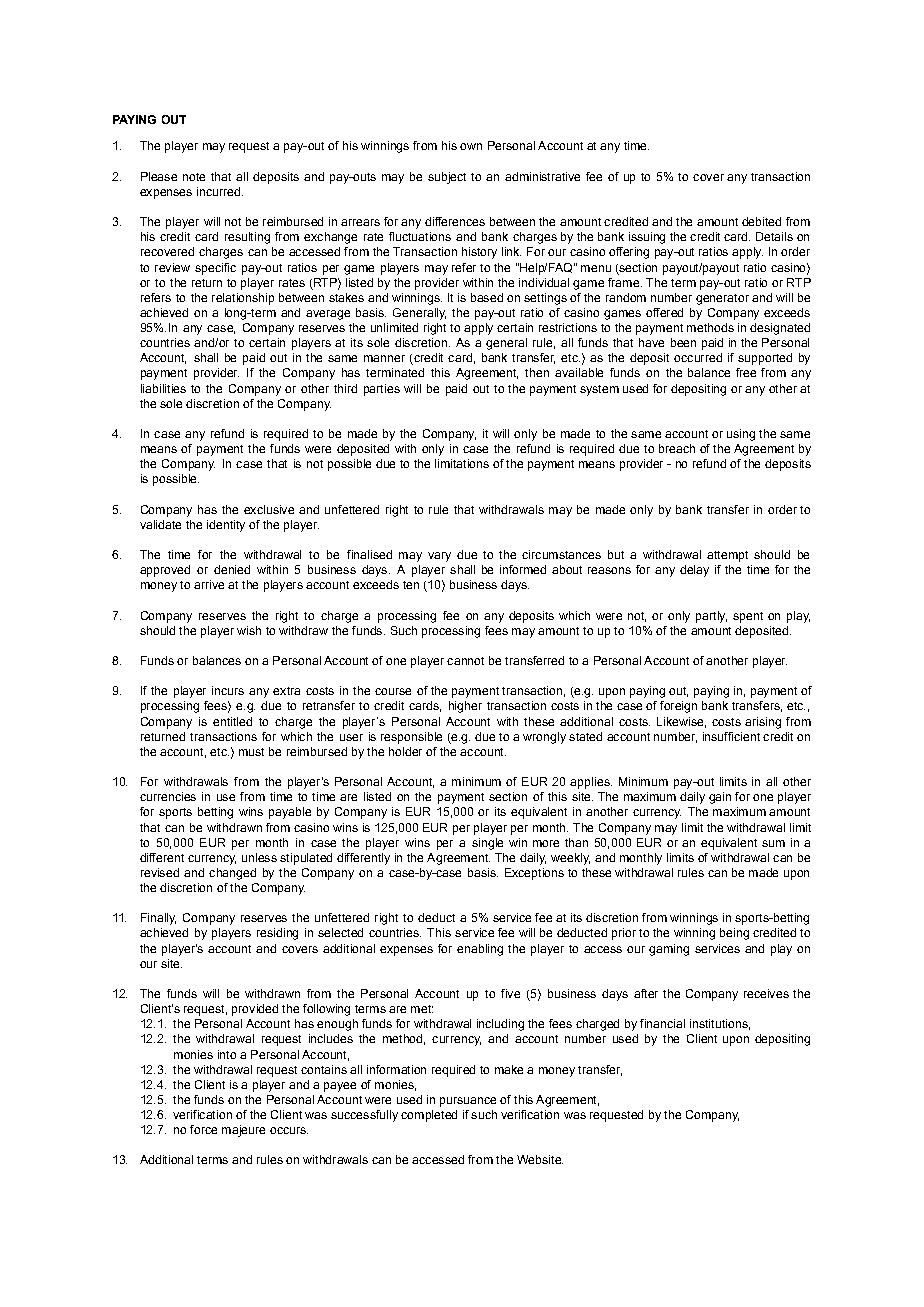 This page has height=1307, width=924. I want to click on debited, so click(761, 221).
